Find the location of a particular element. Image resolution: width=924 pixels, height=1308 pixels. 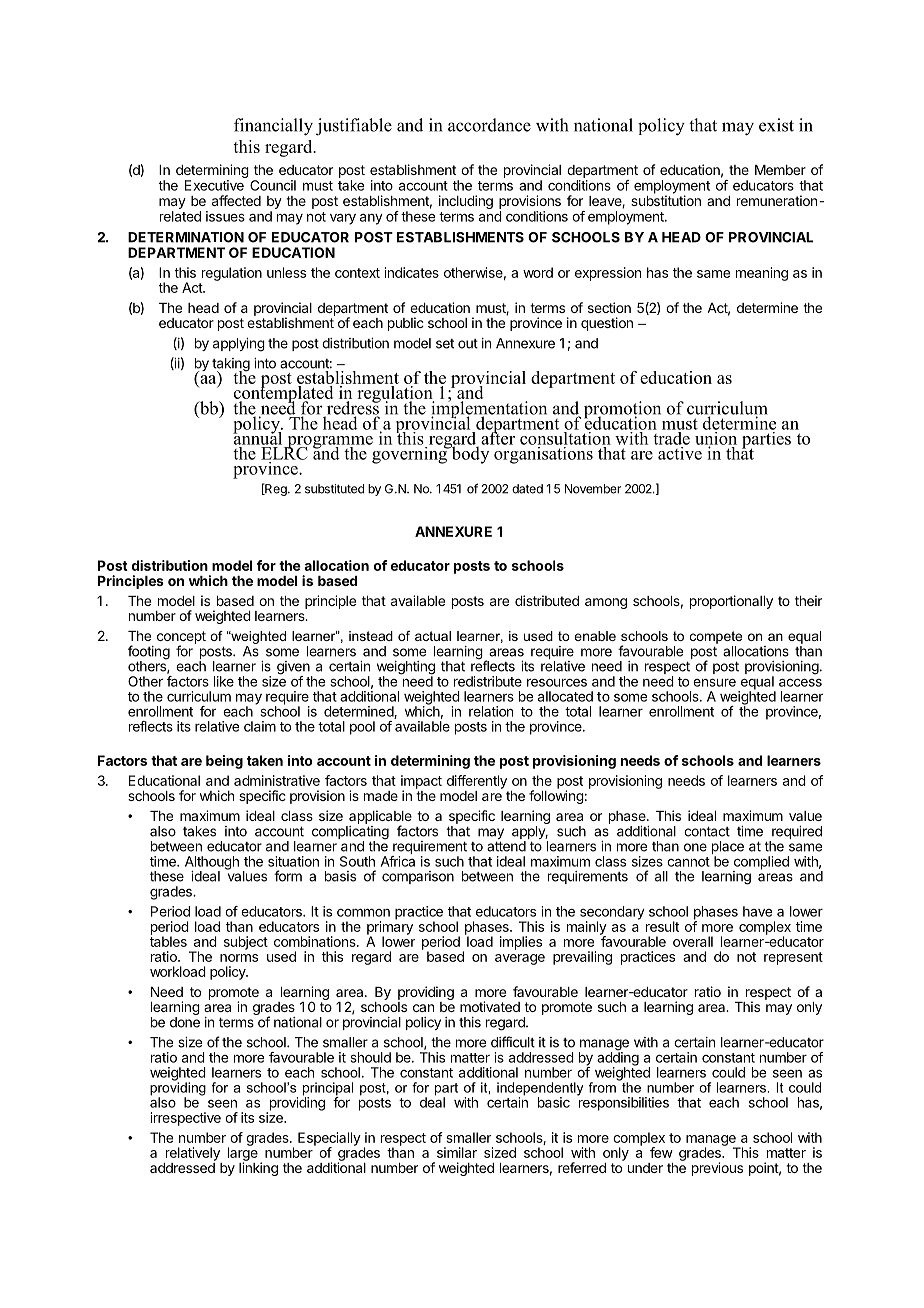

large is located at coordinates (243, 1154).
